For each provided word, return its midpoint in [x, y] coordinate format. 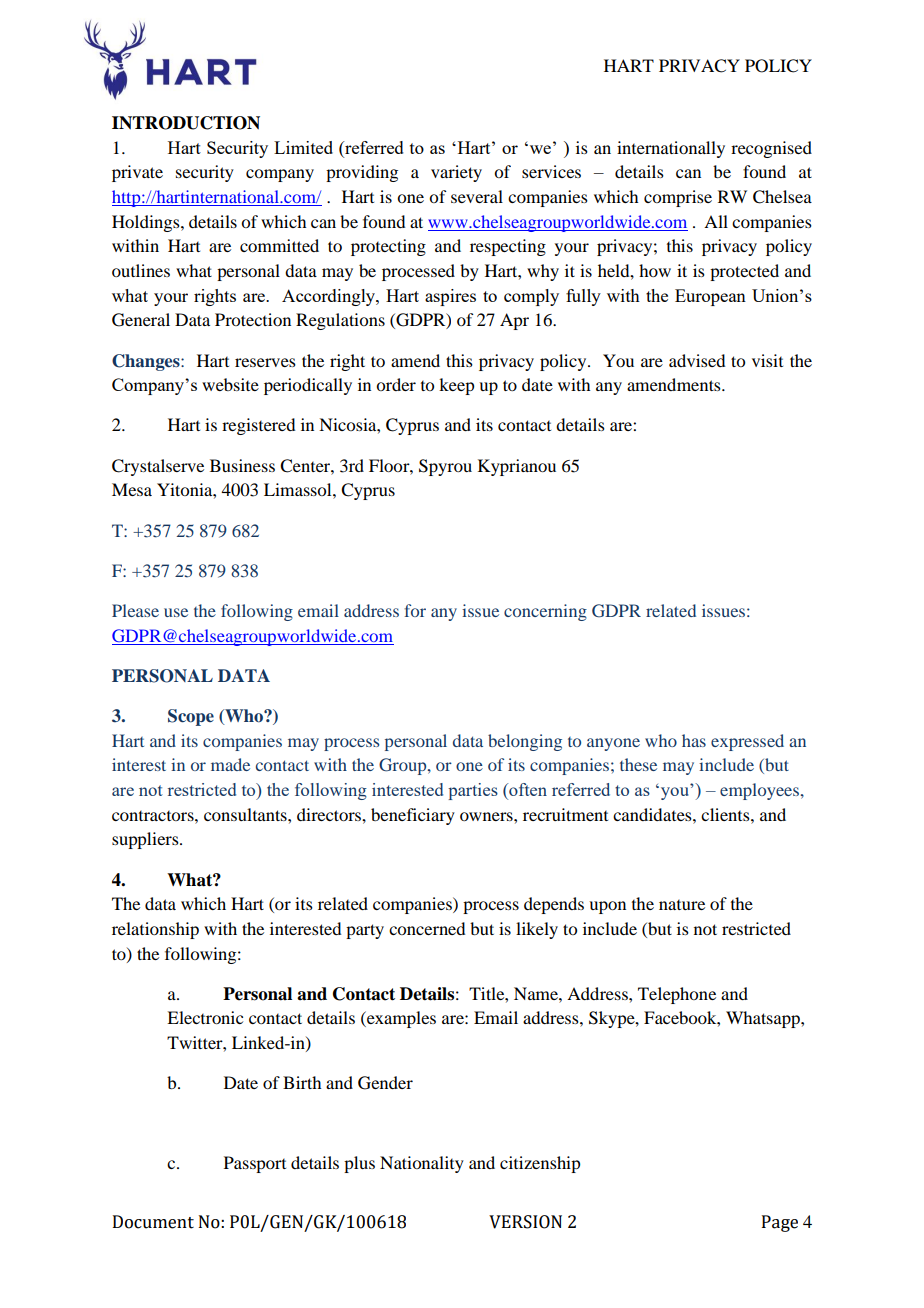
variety [456, 173]
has [694, 740]
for [415, 610]
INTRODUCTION [186, 123]
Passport [255, 1164]
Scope [191, 717]
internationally [671, 149]
